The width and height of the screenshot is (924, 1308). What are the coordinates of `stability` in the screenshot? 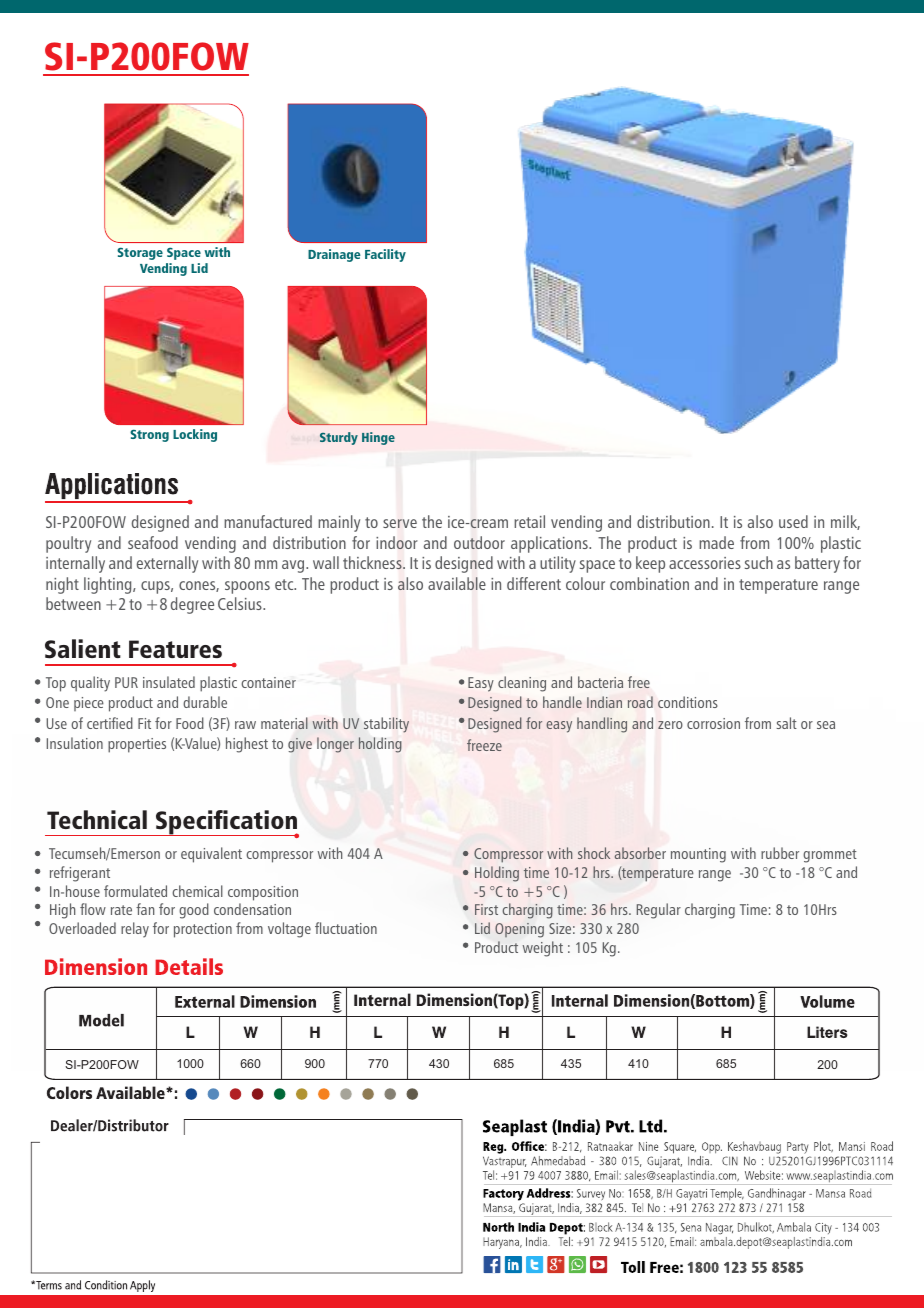 It's located at (386, 725).
